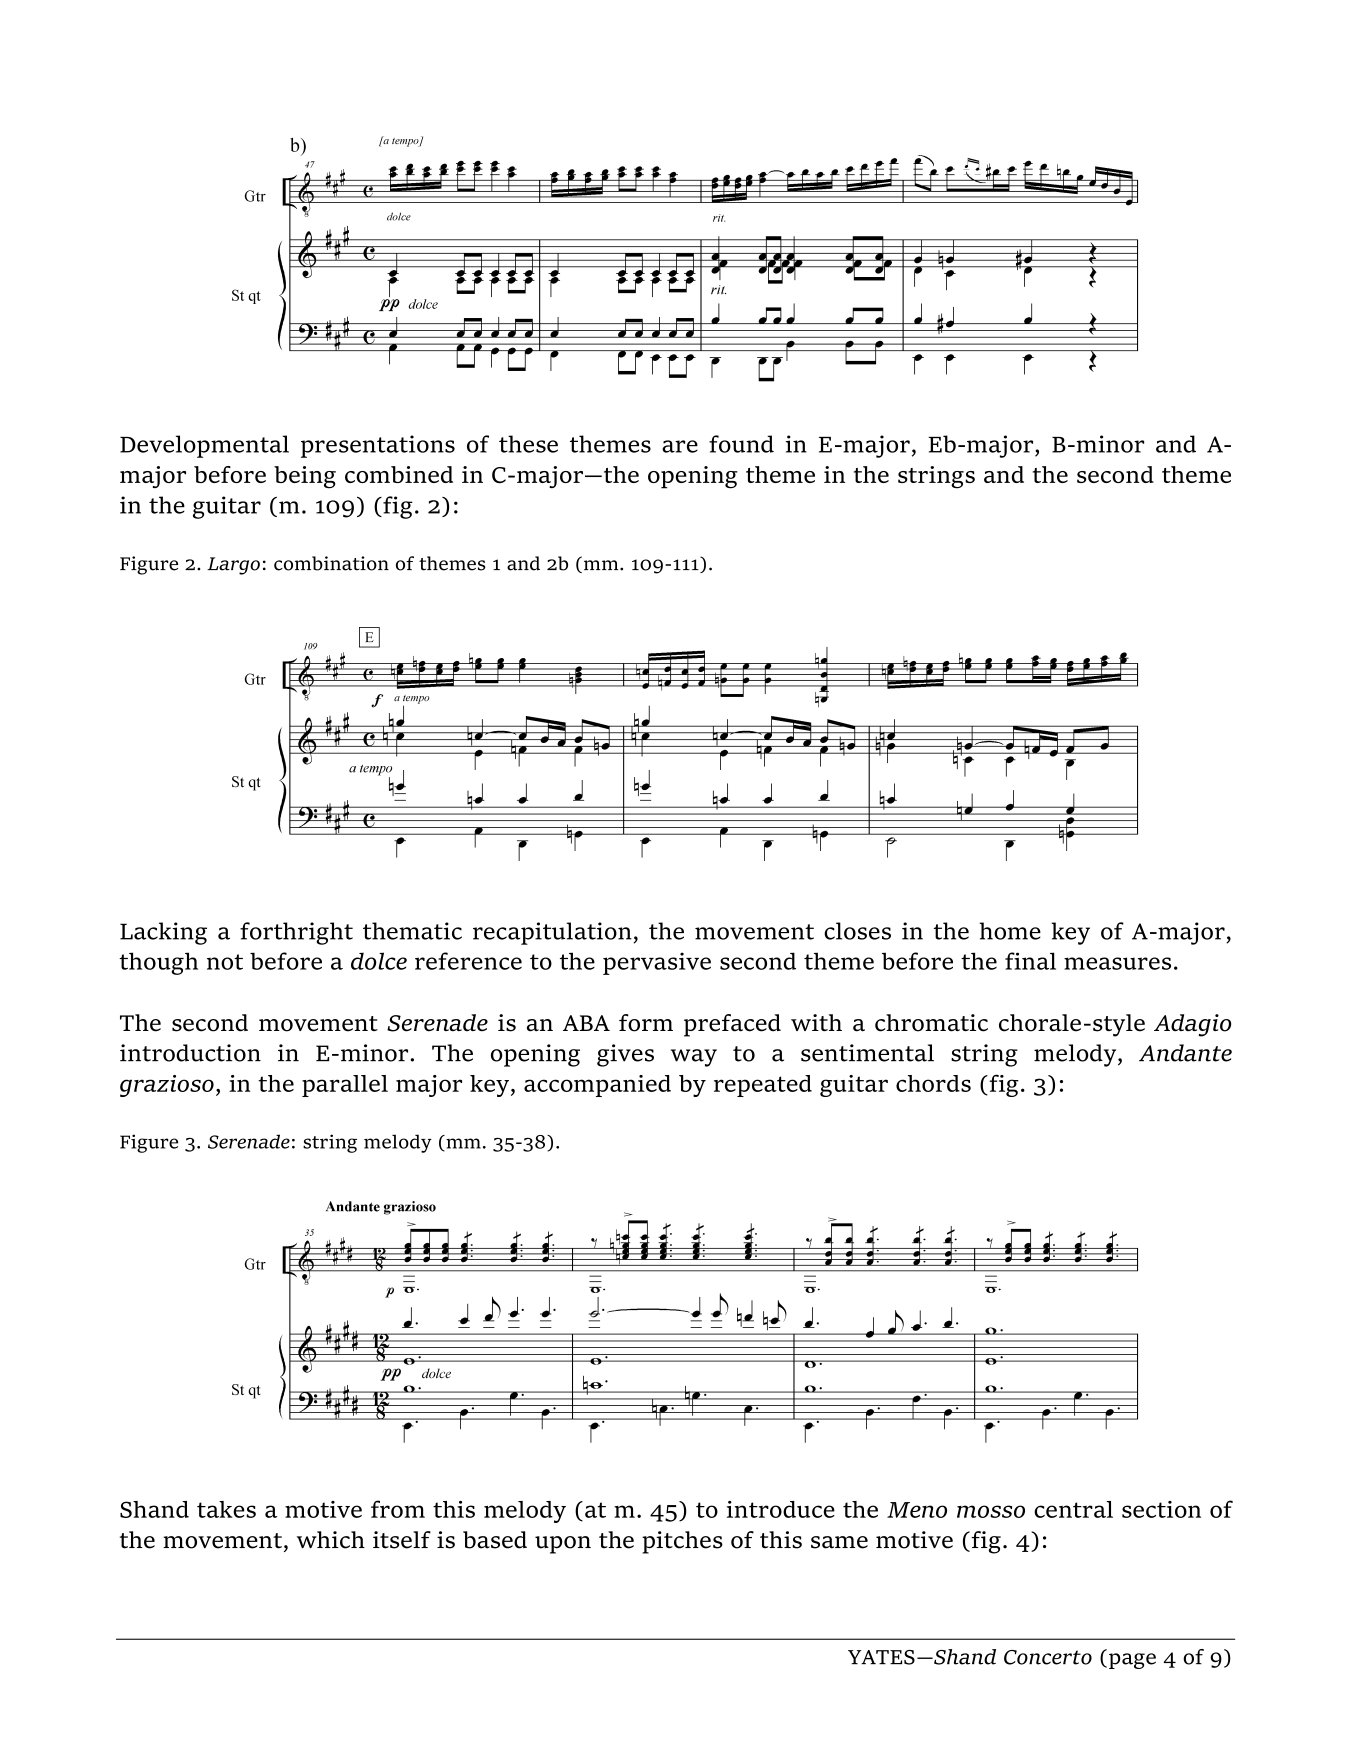 The width and height of the screenshot is (1351, 1749). What do you see at coordinates (741, 444) in the screenshot?
I see `found` at bounding box center [741, 444].
